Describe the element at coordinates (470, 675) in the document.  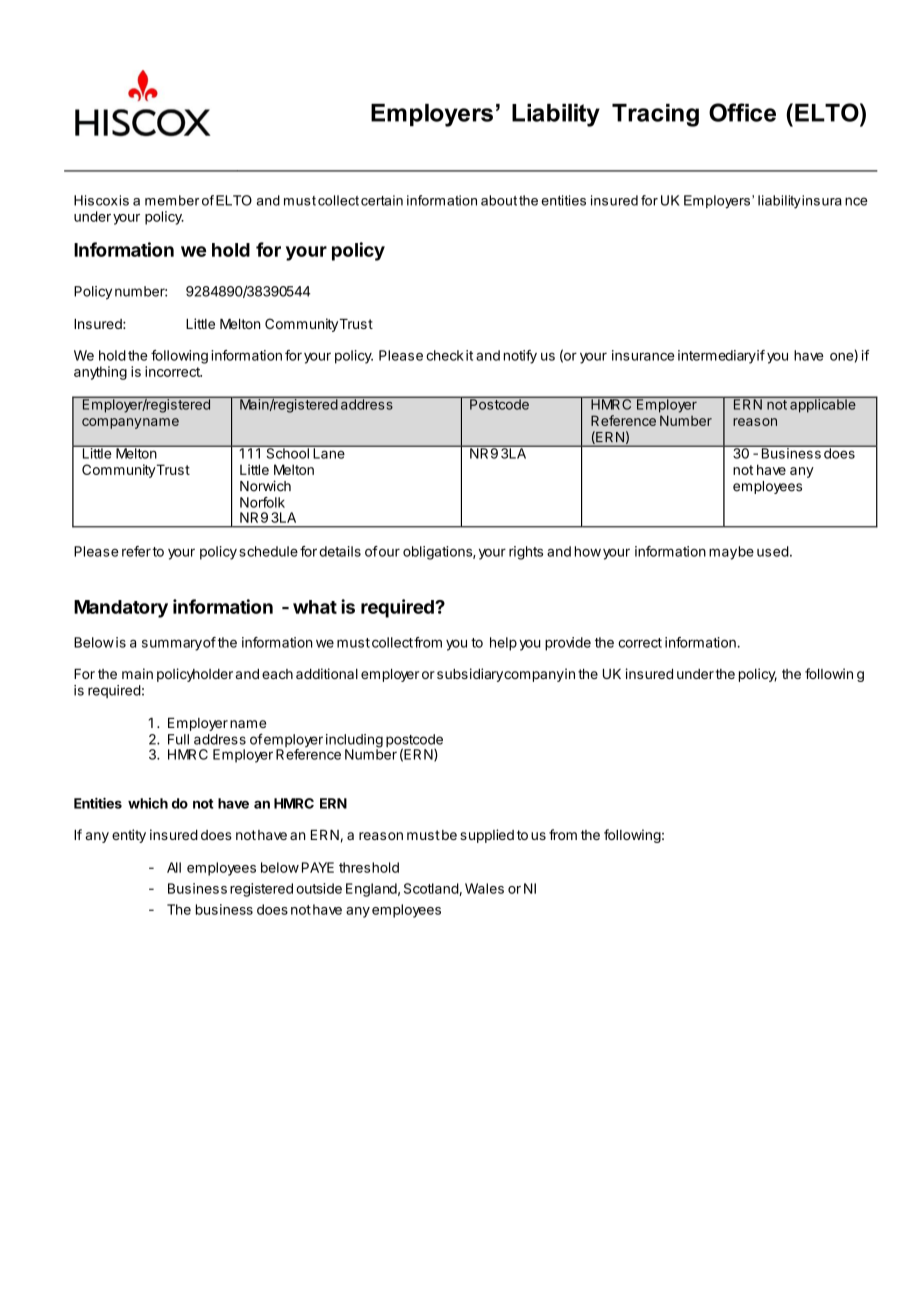
I see `subsidiary` at that location.
